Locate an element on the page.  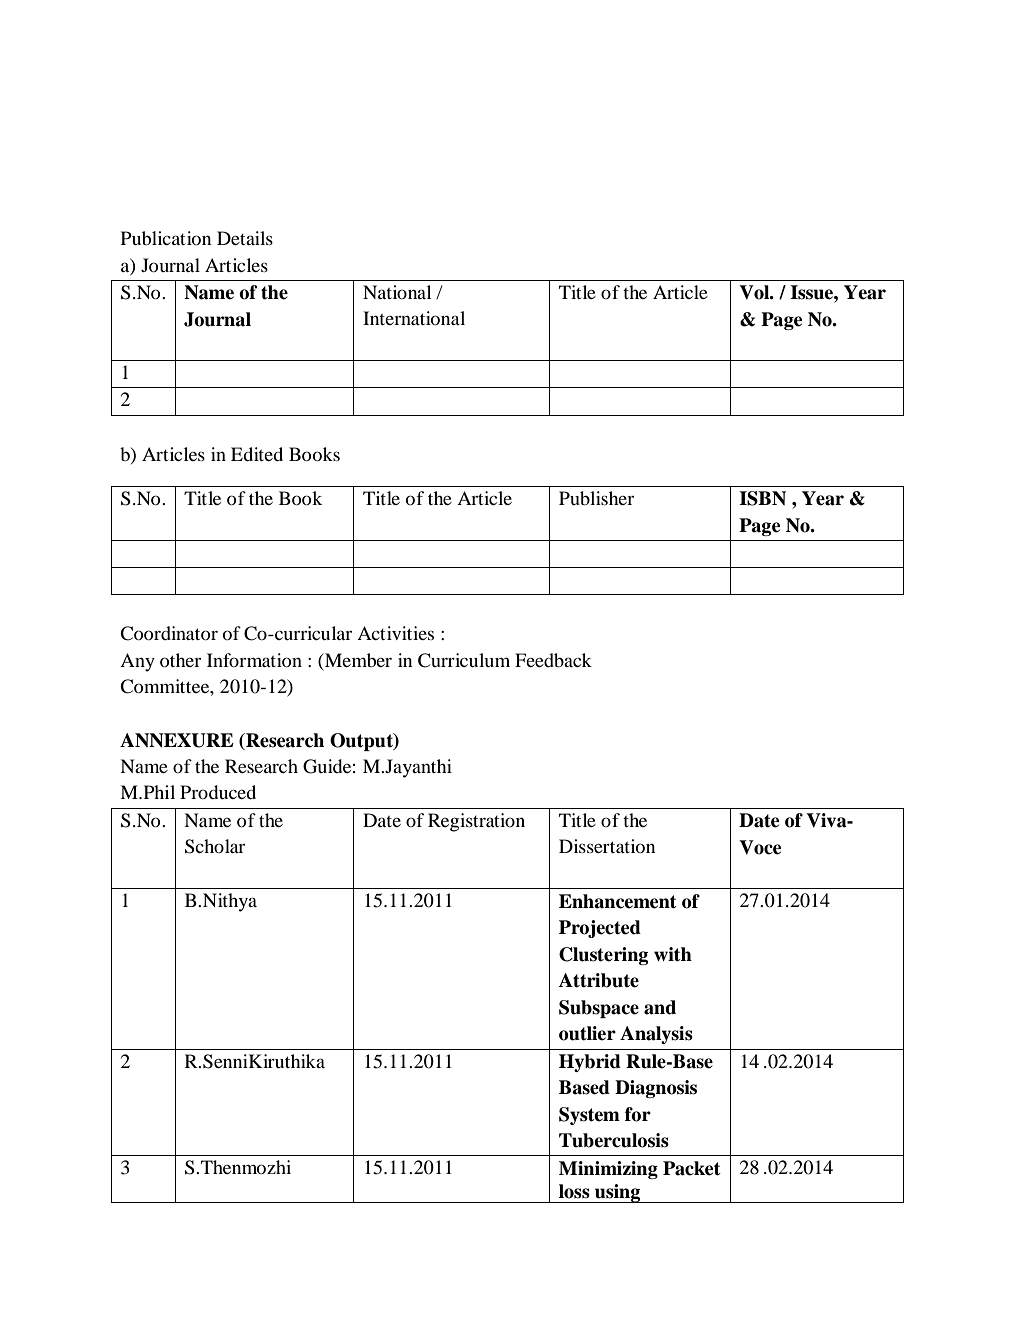
loss is located at coordinates (574, 1191).
